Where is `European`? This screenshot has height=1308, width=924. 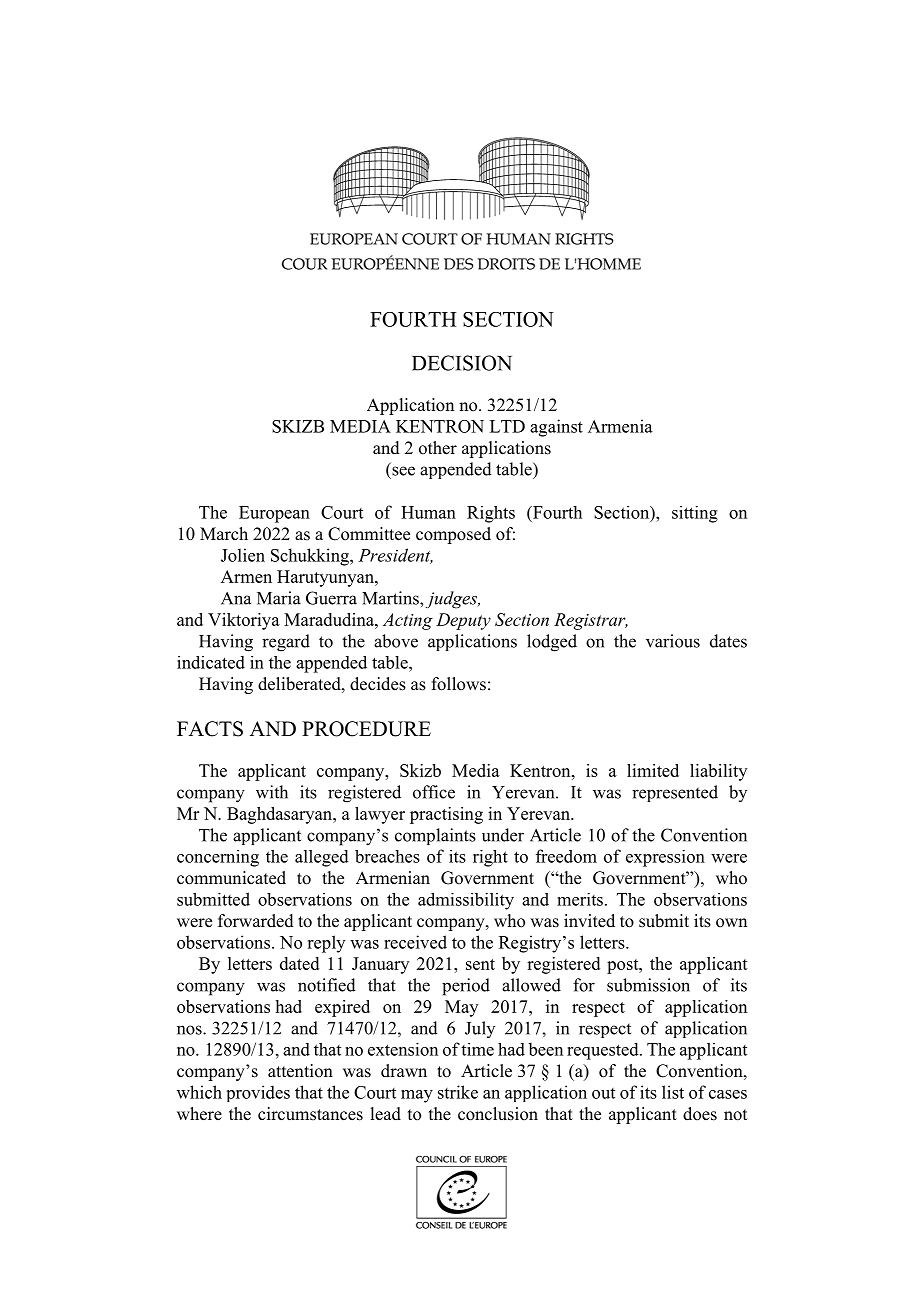 European is located at coordinates (274, 514).
